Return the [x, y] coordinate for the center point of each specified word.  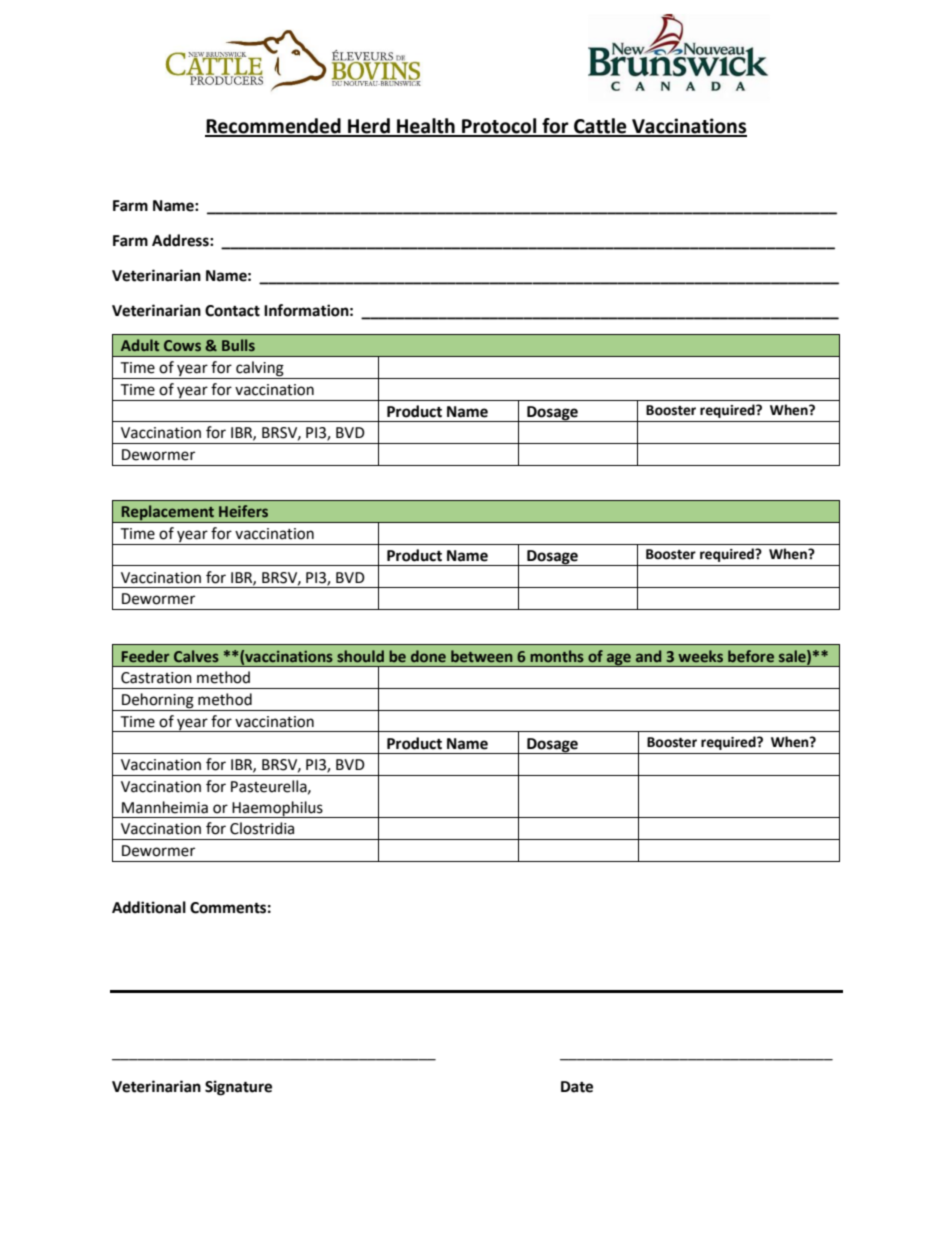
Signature [238, 1088]
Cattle [600, 127]
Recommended [274, 127]
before [751, 656]
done [428, 656]
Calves [196, 656]
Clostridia [262, 828]
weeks [700, 656]
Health [426, 127]
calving [260, 370]
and [648, 656]
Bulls [238, 345]
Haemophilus [278, 809]
